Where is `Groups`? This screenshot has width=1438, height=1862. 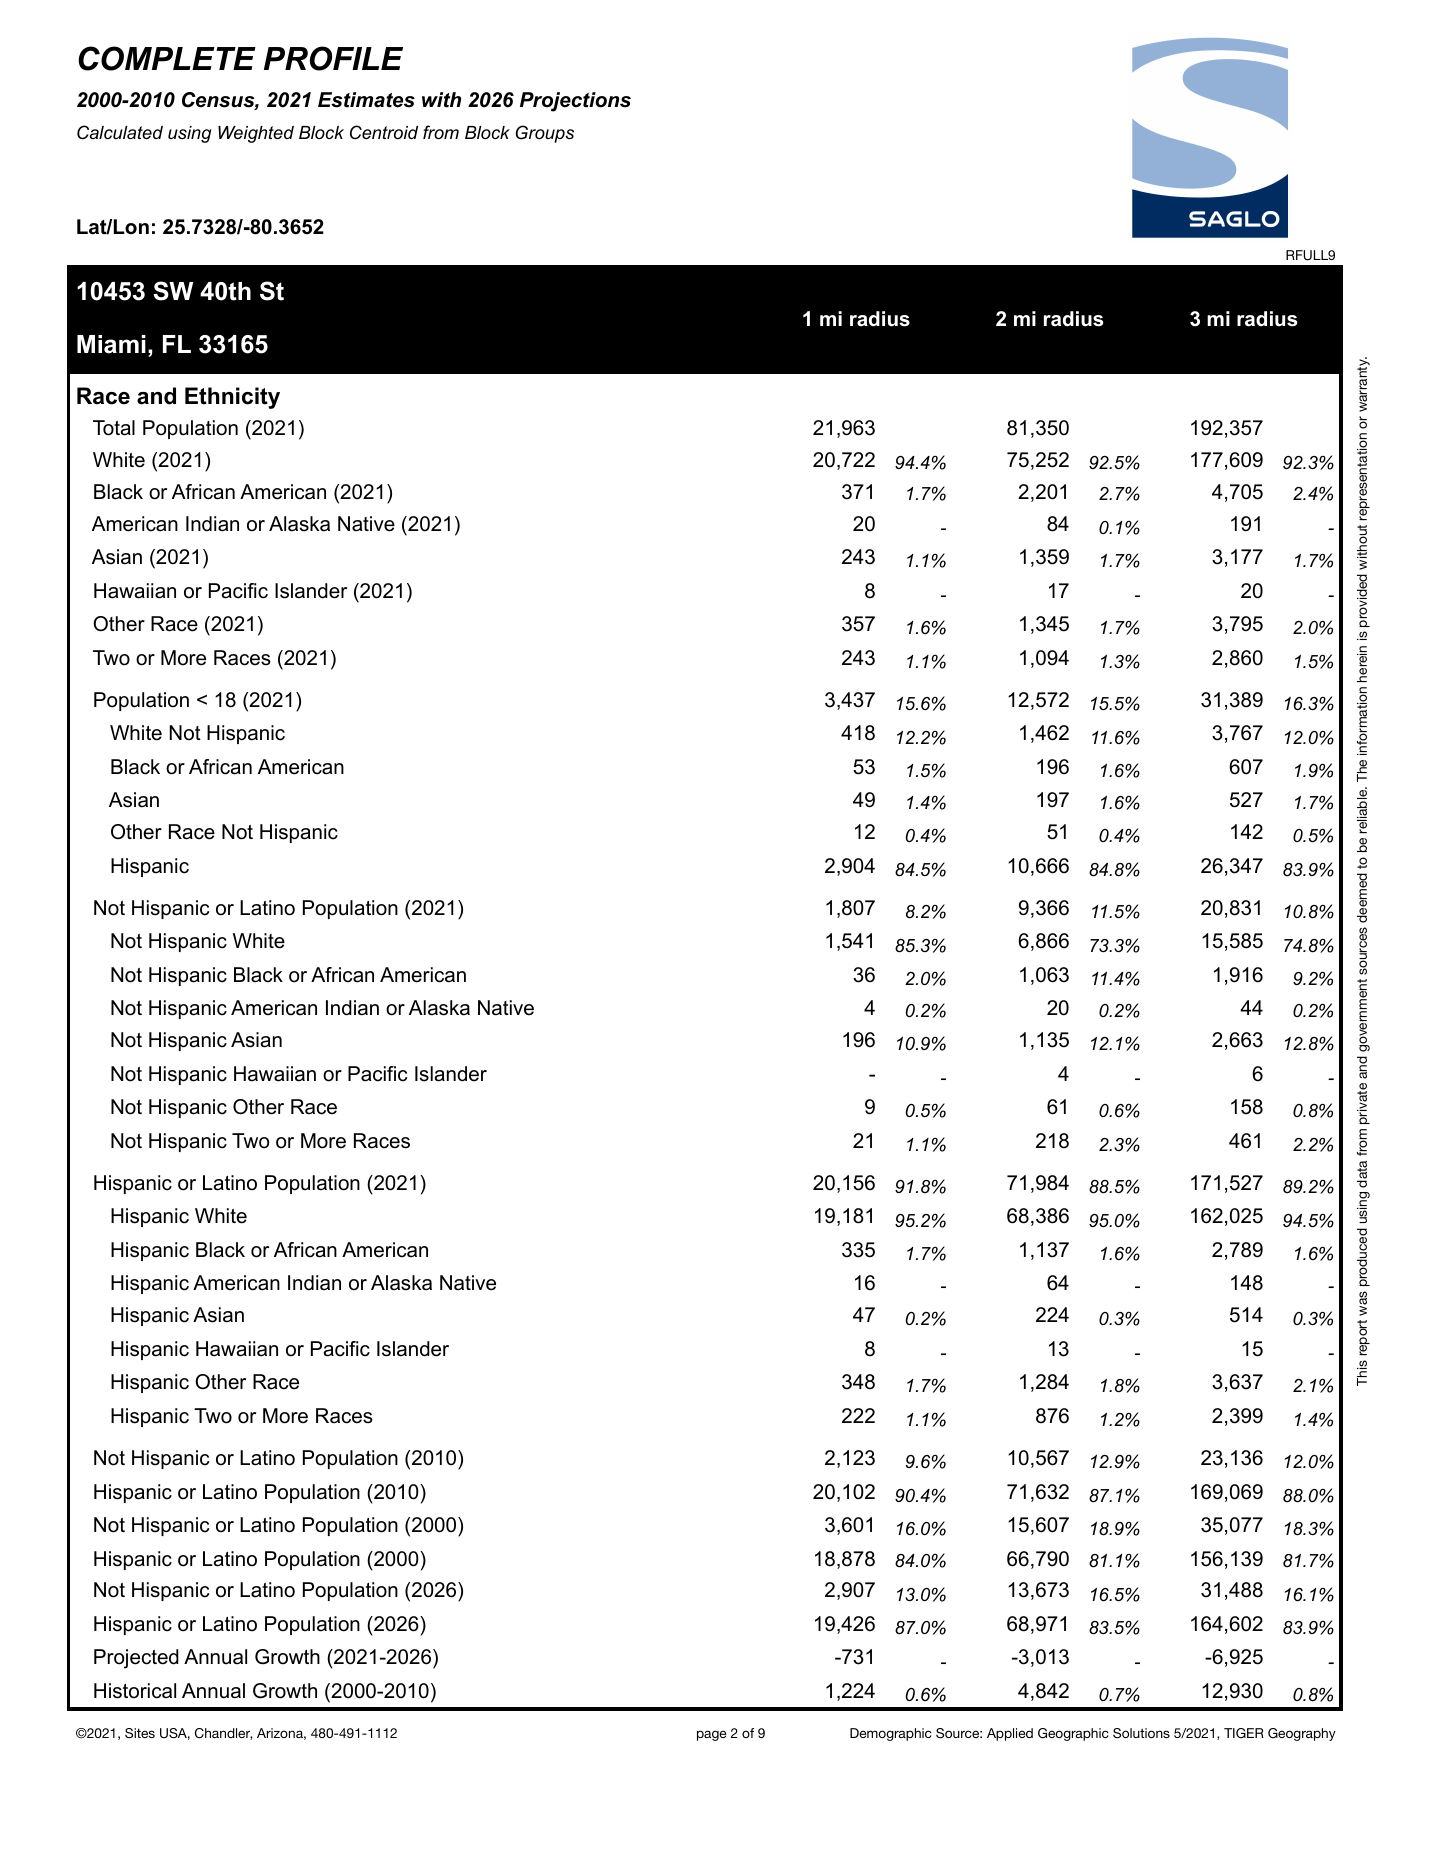 Groups is located at coordinates (544, 134).
